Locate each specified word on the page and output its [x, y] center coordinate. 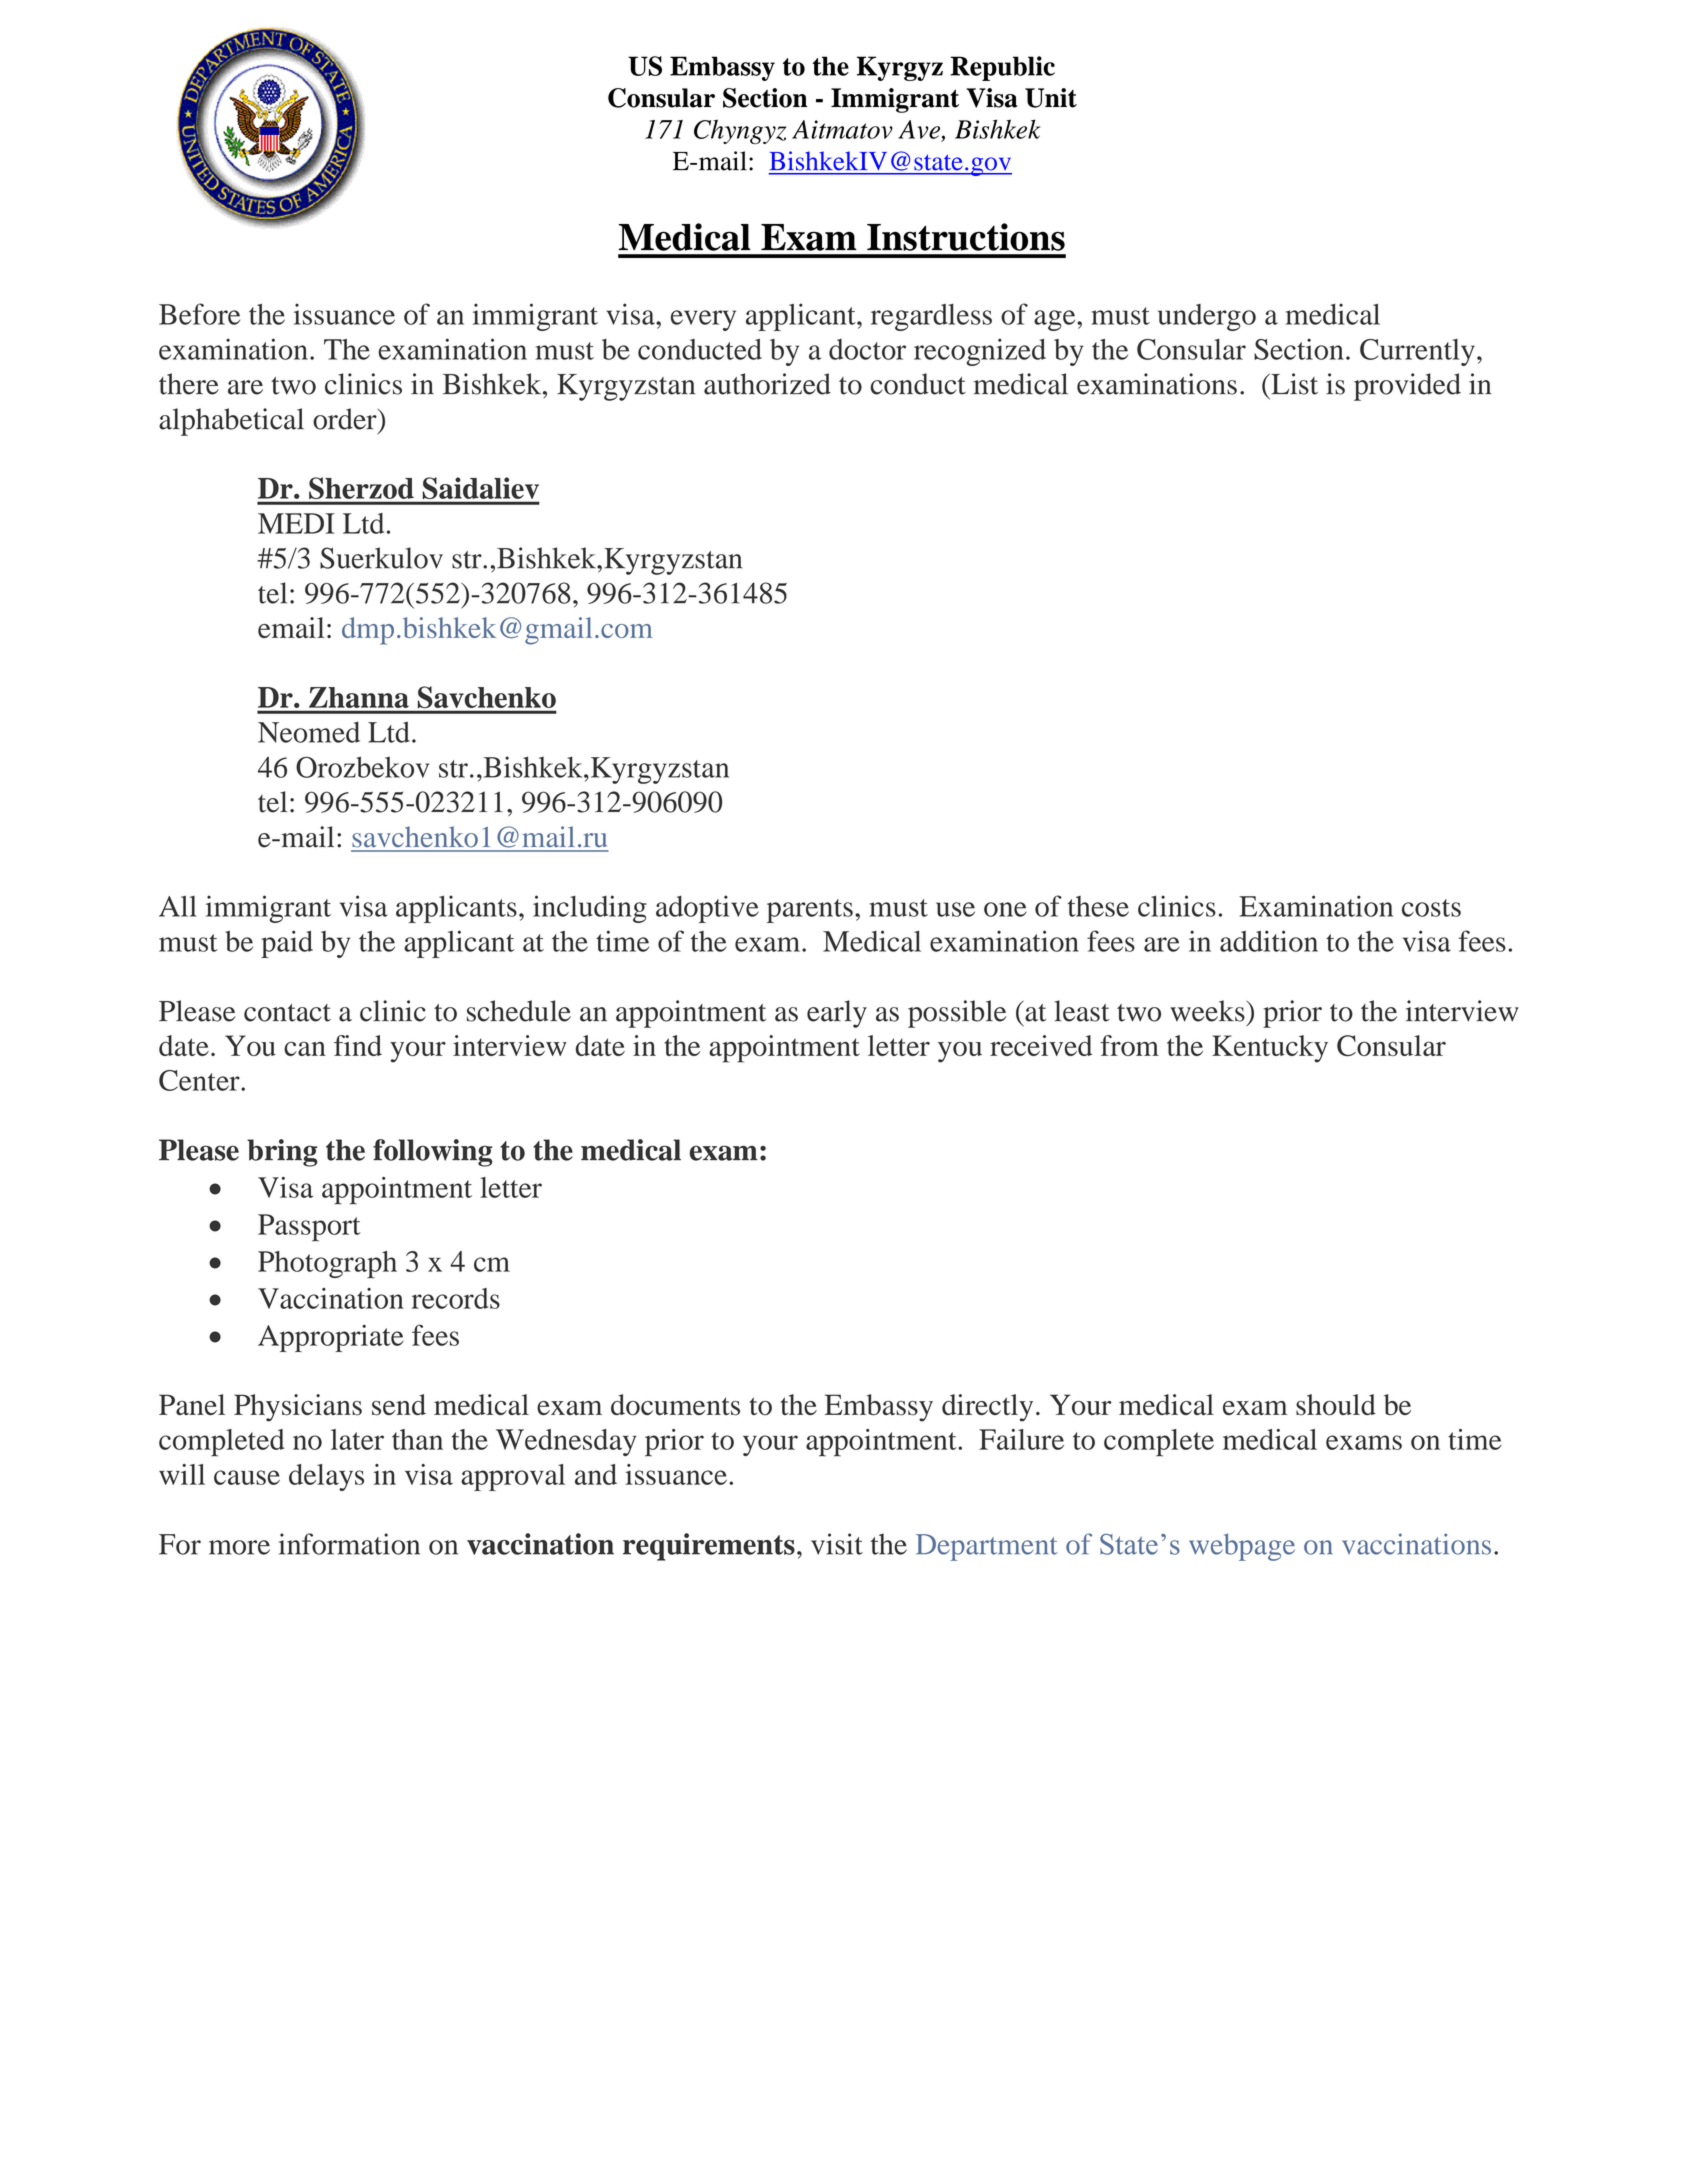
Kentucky [1270, 1049]
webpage [1242, 1547]
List [1293, 384]
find [358, 1045]
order [346, 419]
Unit [1051, 98]
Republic [1002, 68]
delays [326, 1477]
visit [837, 1544]
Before [199, 314]
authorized [767, 384]
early [837, 1014]
